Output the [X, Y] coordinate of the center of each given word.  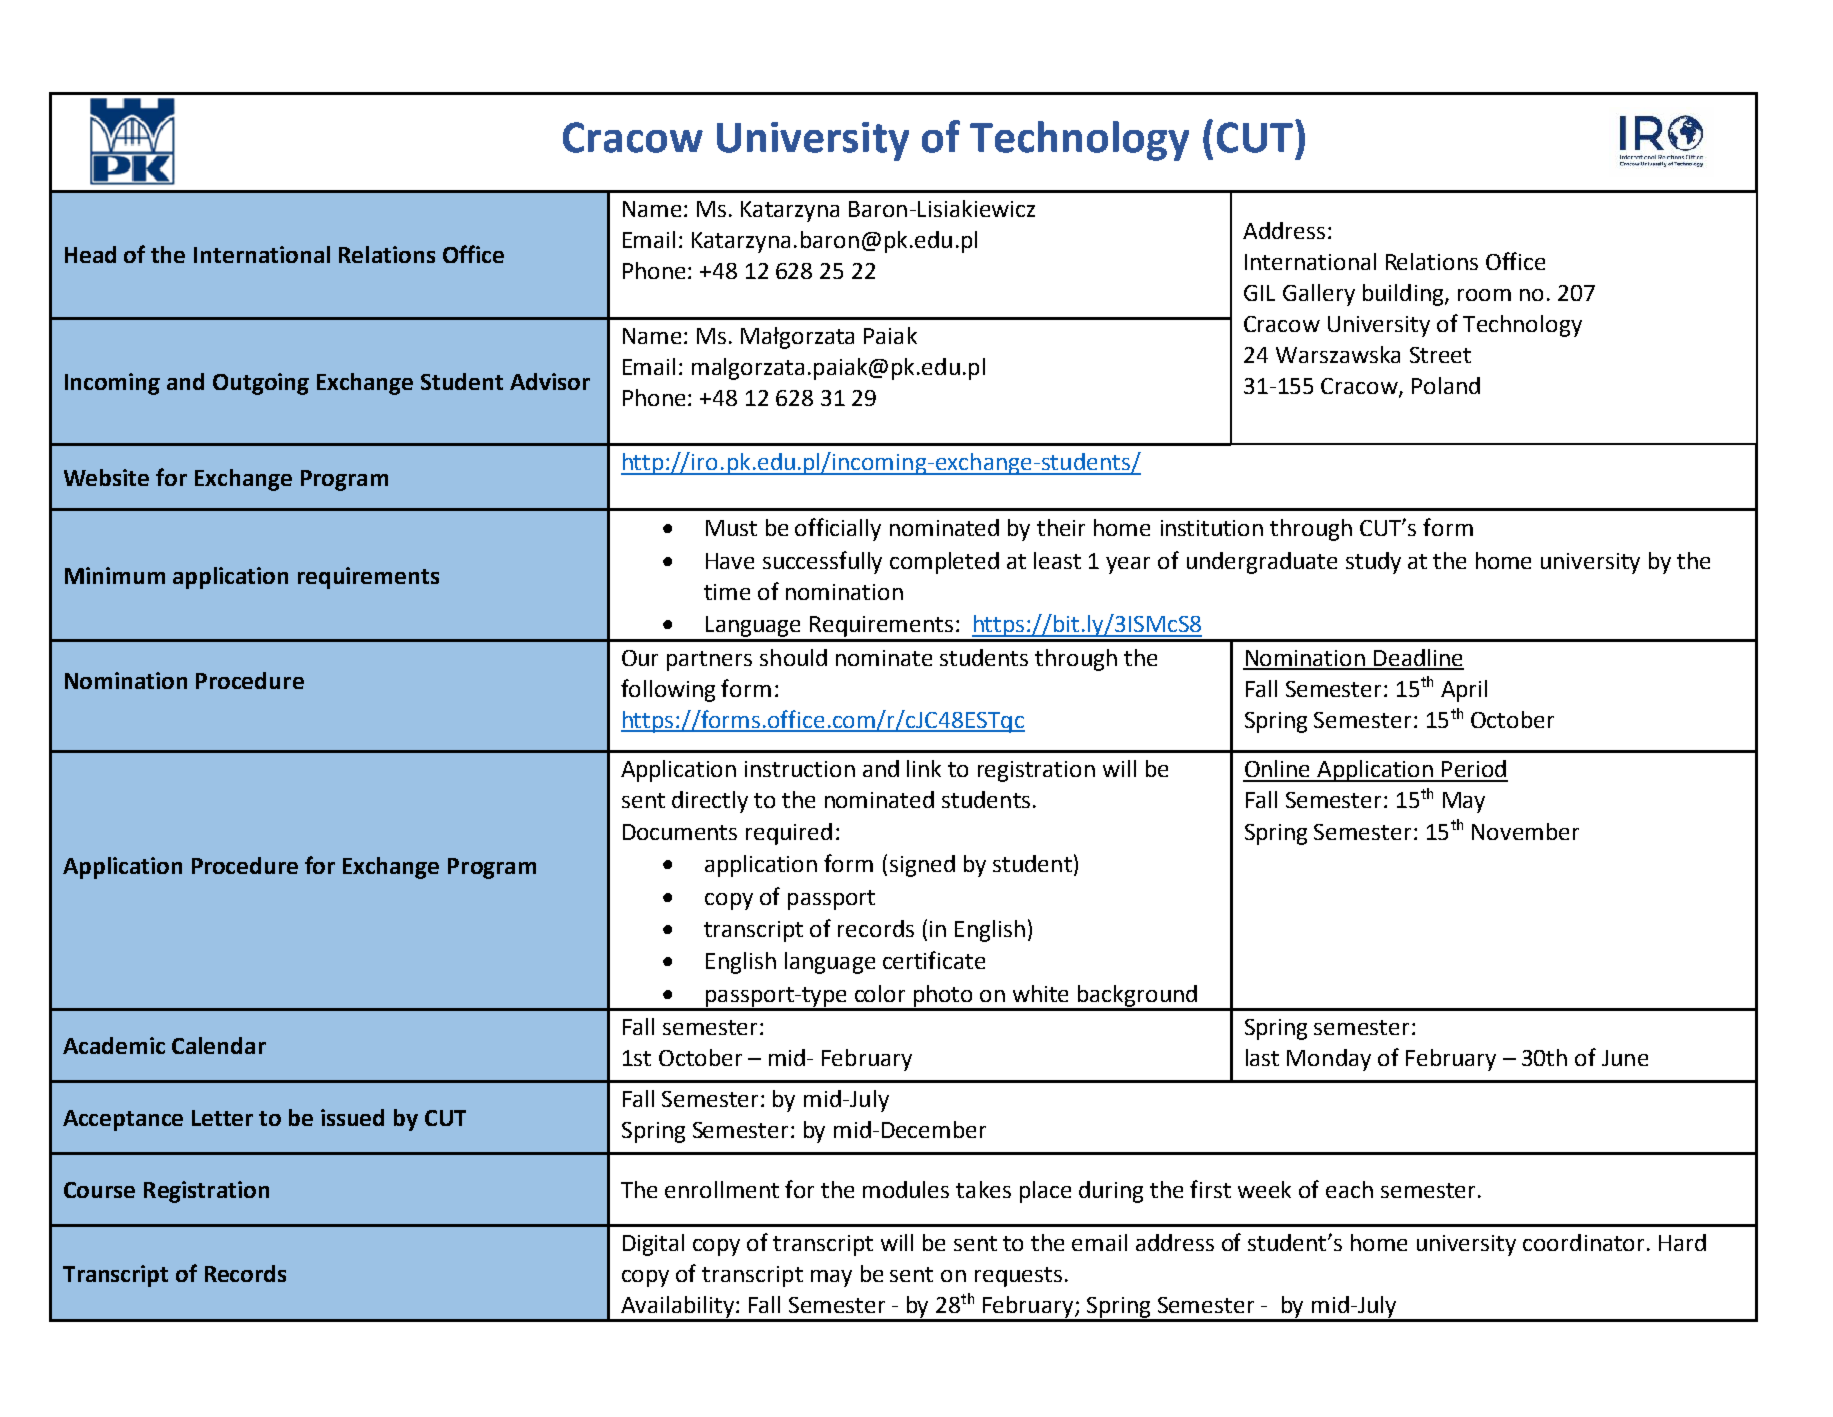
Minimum [115, 575]
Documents [680, 832]
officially [838, 529]
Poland [1446, 385]
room [1484, 295]
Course [99, 1190]
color [880, 993]
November [1525, 831]
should [793, 657]
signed [922, 866]
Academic [114, 1045]
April [1464, 691]
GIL [1259, 293]
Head [90, 254]
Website [106, 477]
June [1625, 1058]
